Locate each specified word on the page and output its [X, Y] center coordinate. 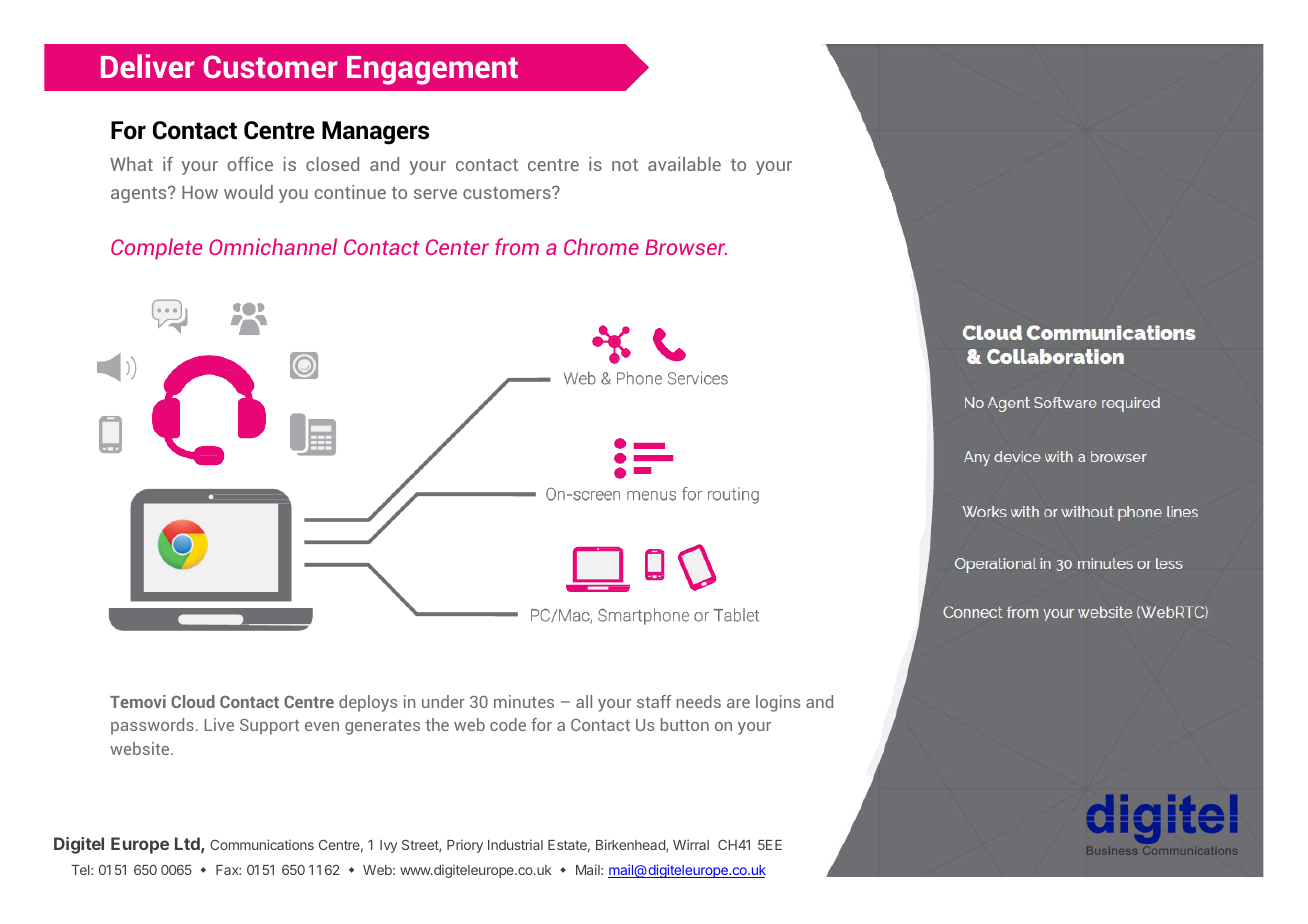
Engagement [432, 70]
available [684, 164]
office [250, 164]
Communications [262, 844]
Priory [465, 846]
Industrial [515, 844]
